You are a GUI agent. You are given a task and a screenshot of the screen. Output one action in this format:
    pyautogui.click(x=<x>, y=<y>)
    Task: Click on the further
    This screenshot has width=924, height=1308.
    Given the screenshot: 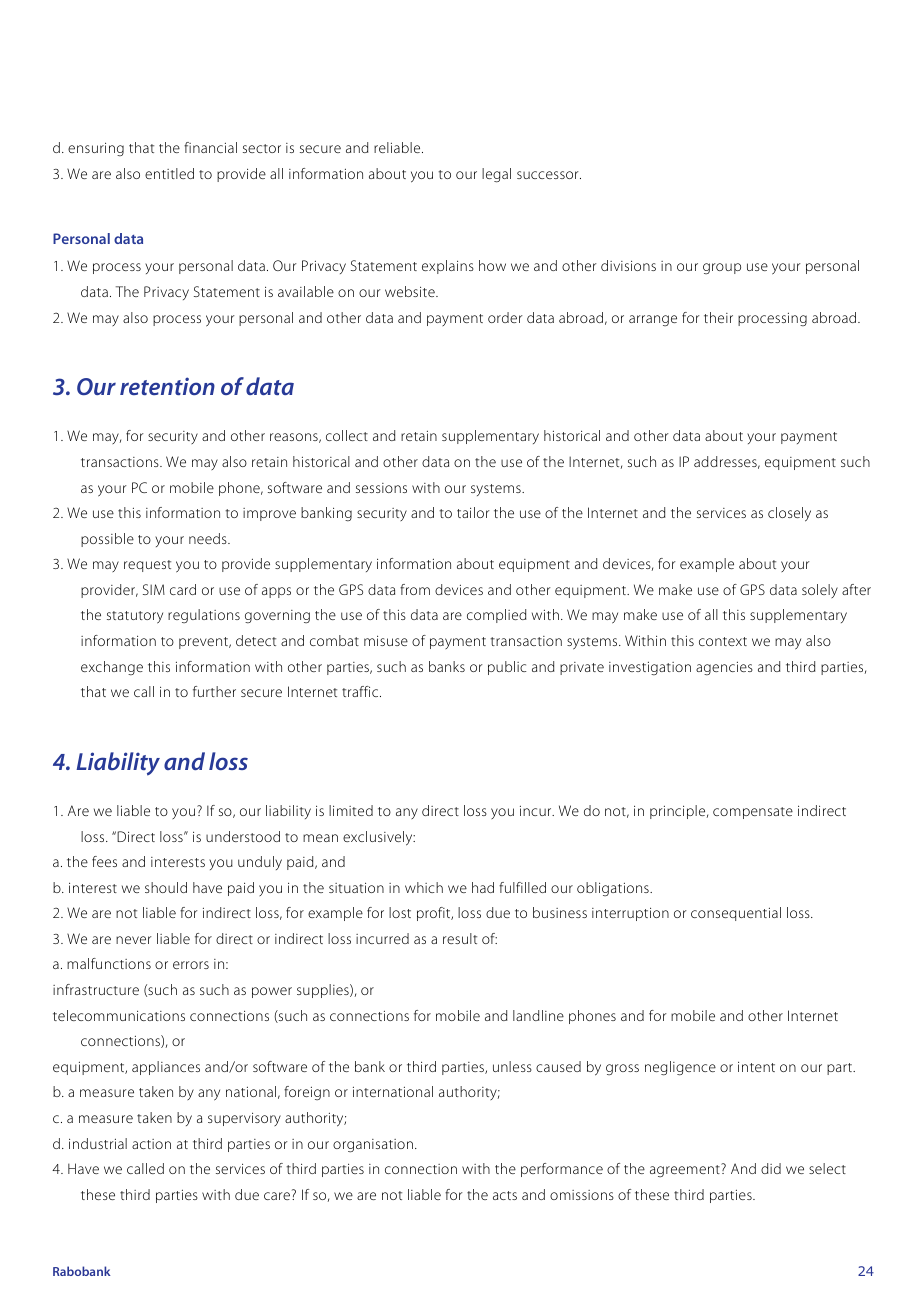 What is the action you would take?
    pyautogui.click(x=214, y=691)
